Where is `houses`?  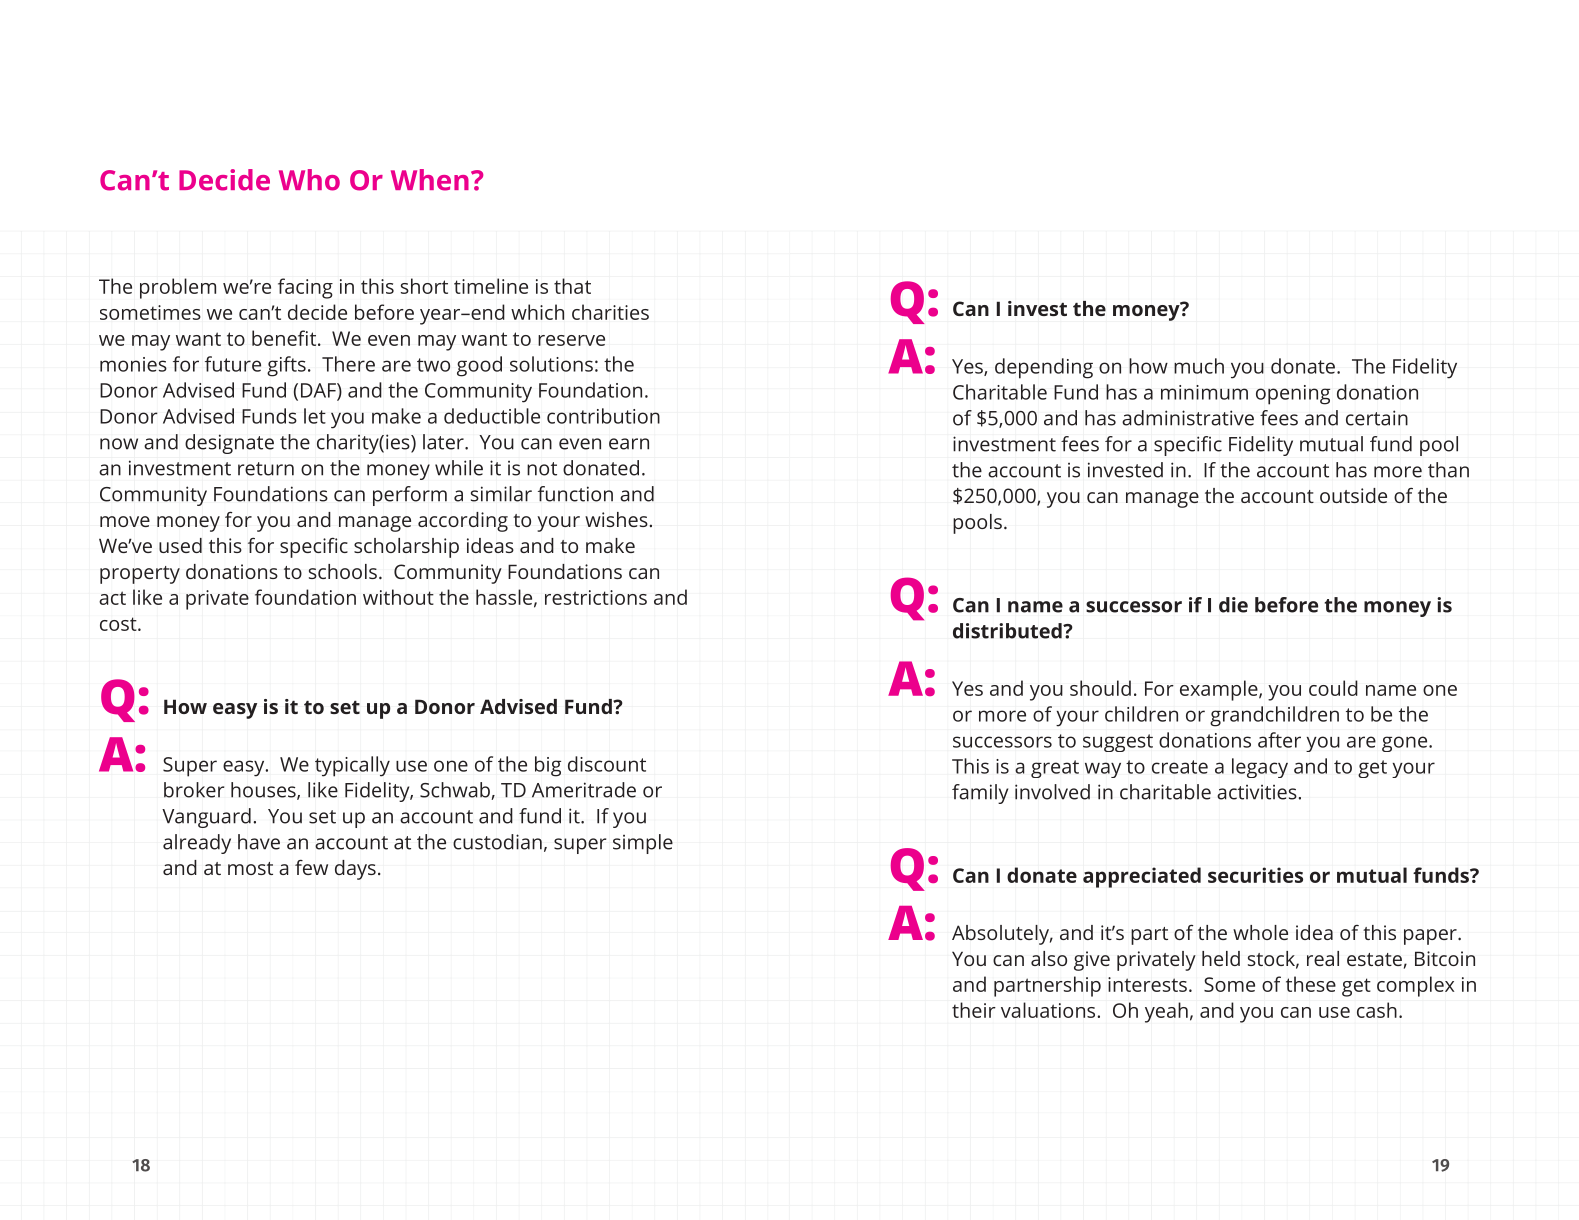
houses is located at coordinates (264, 791).
